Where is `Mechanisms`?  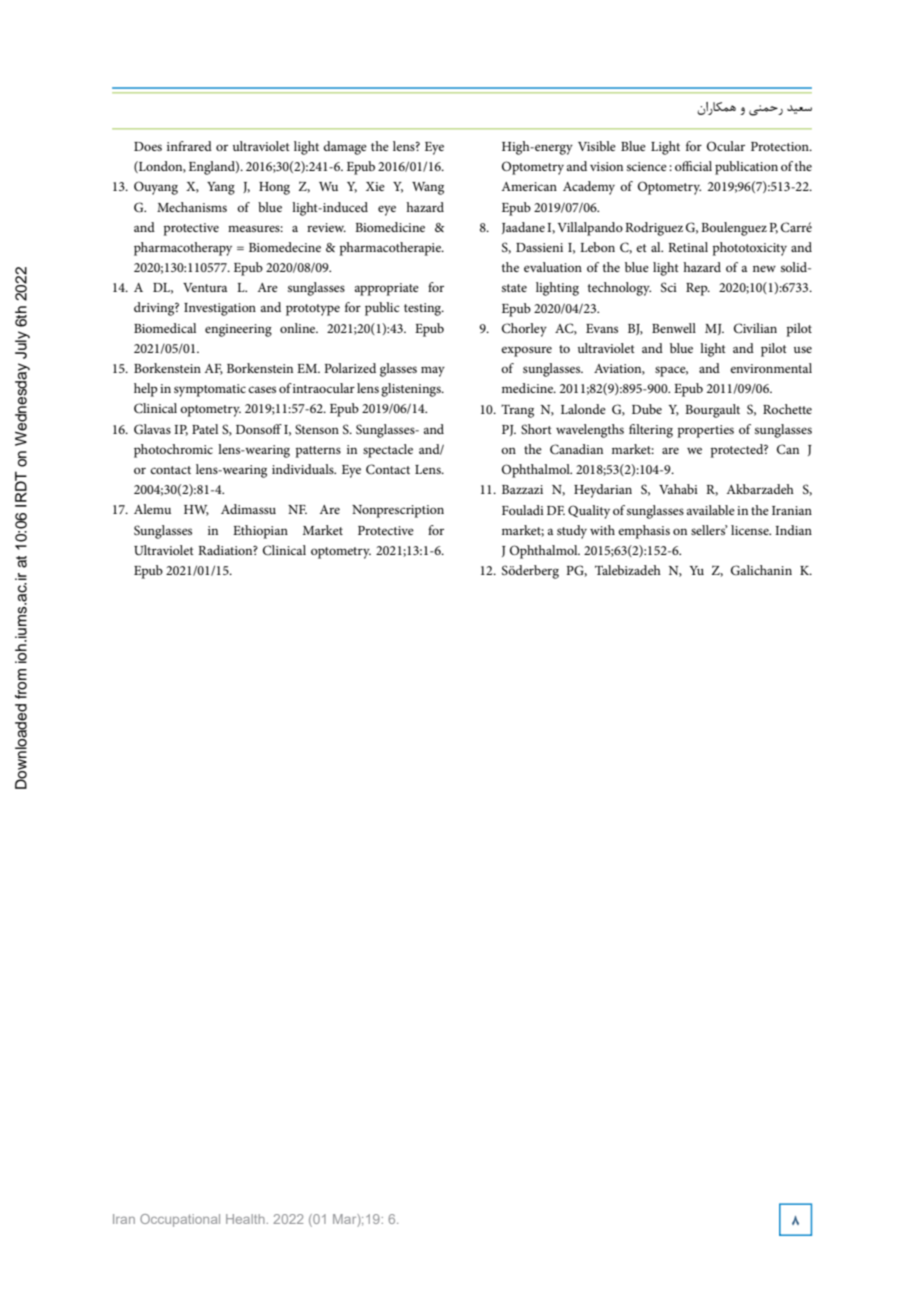
Mechanisms is located at coordinates (192, 207).
